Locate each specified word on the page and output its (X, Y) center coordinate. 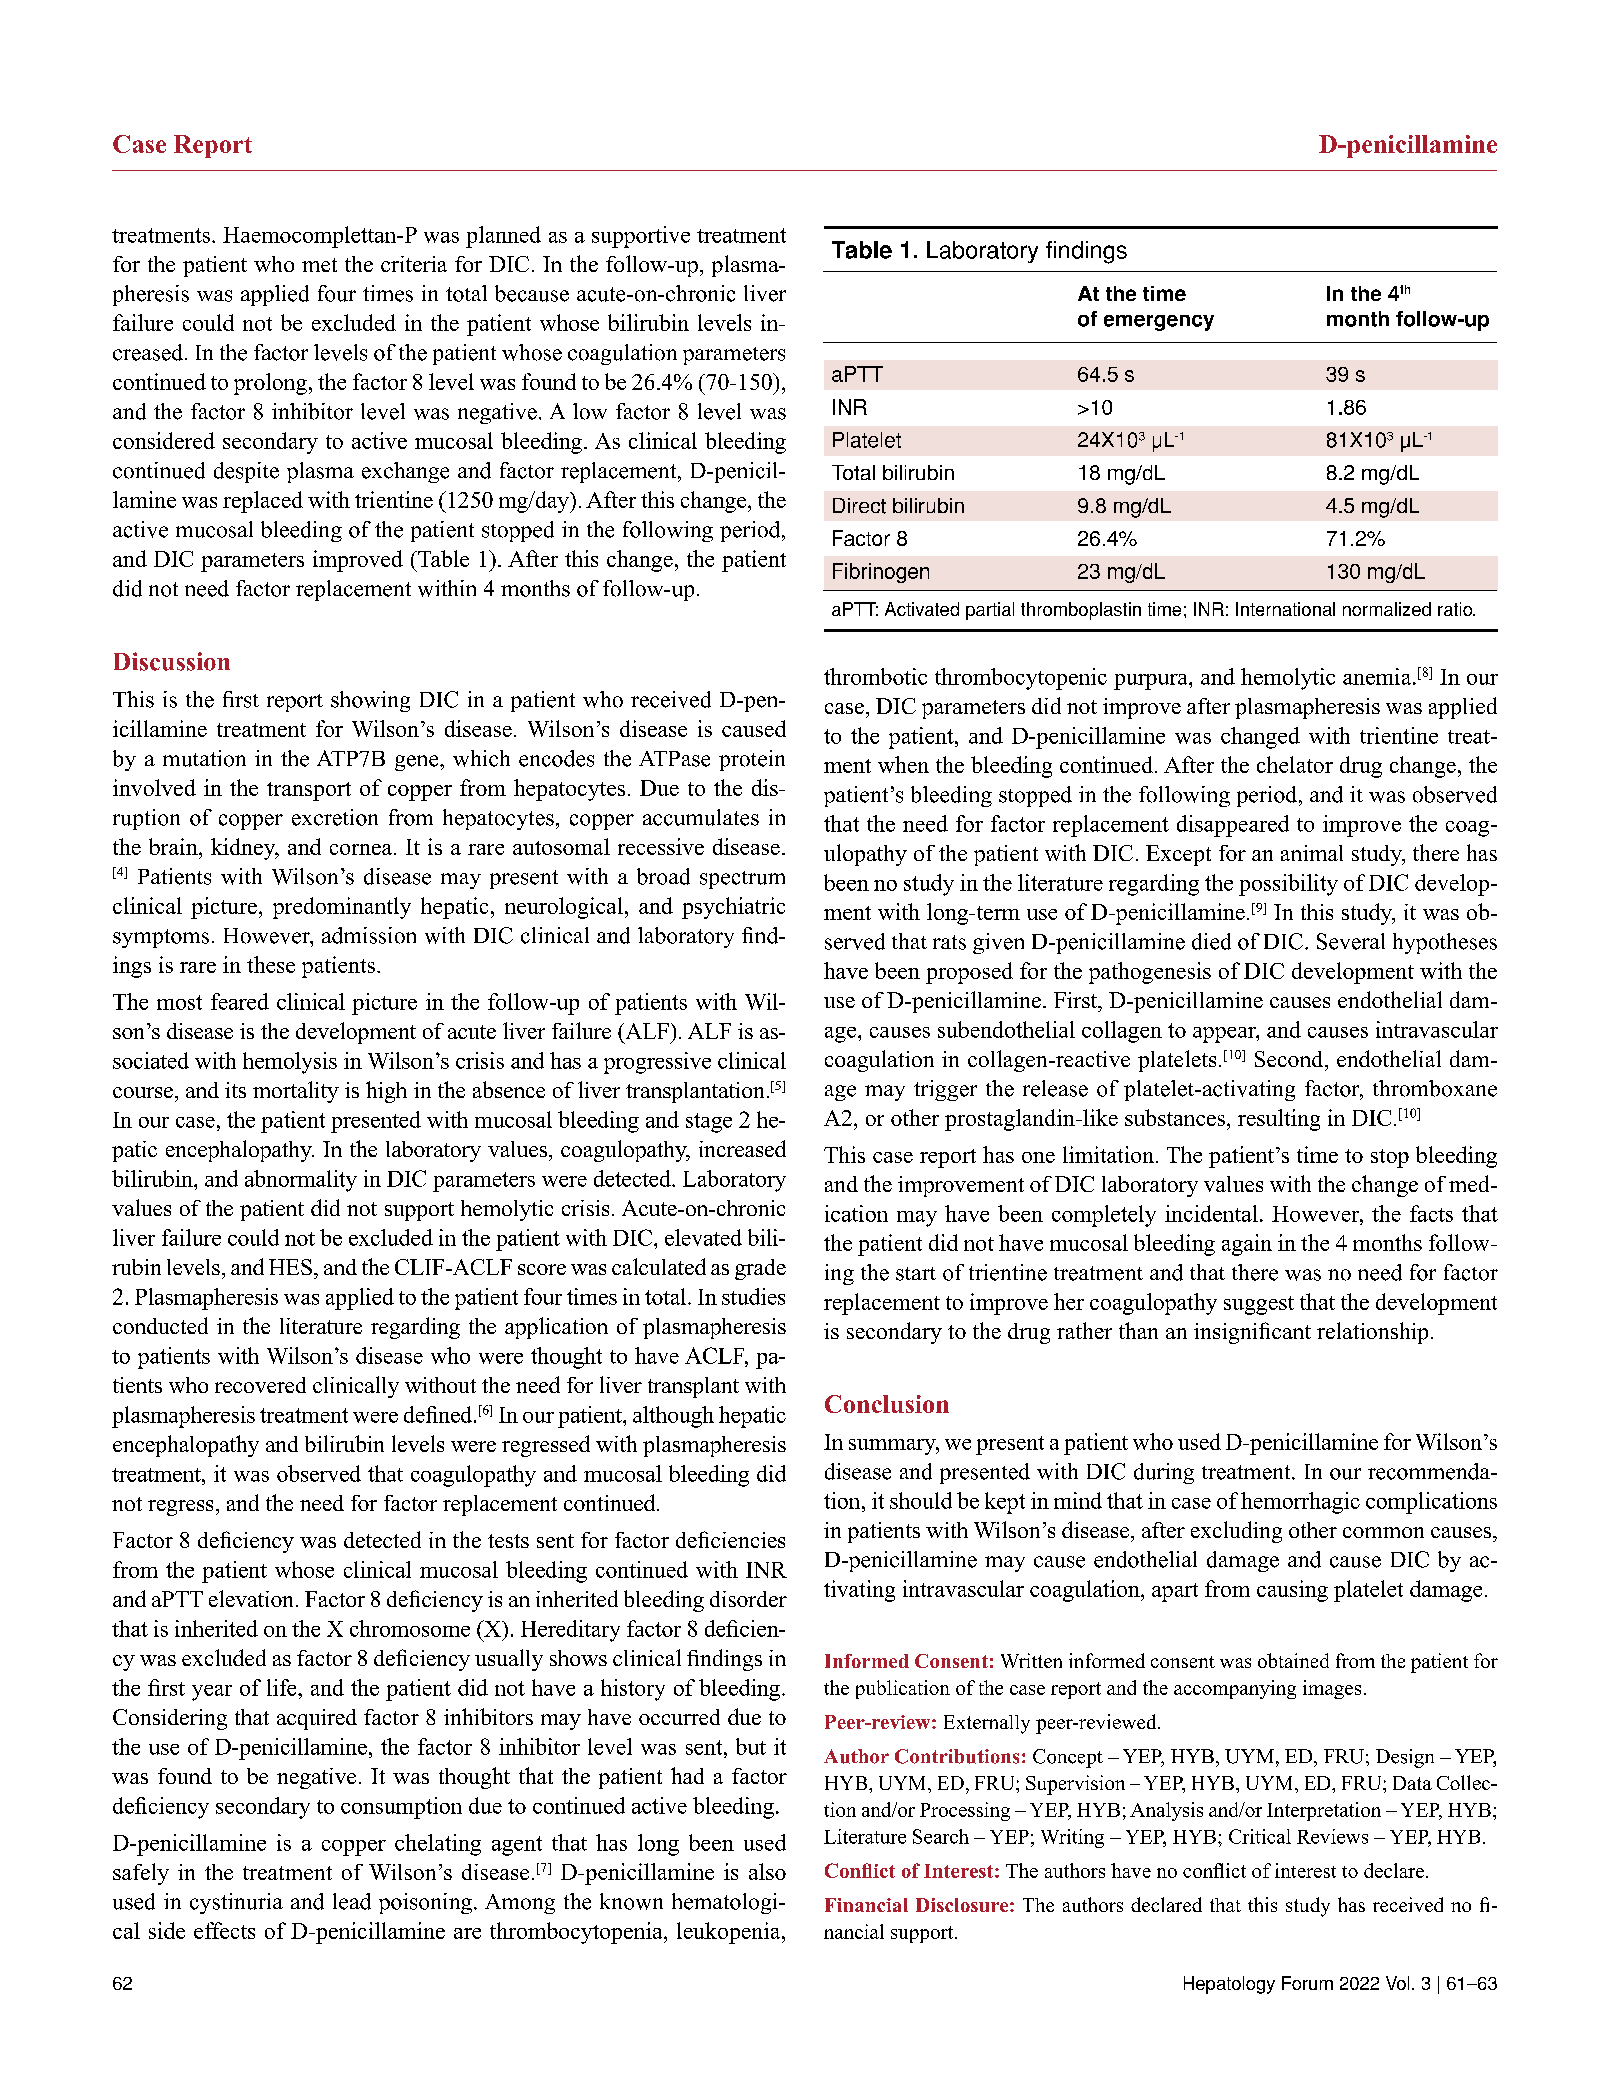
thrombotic (875, 676)
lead (352, 1901)
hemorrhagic (1300, 1503)
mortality (296, 1092)
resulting (1279, 1120)
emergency (1159, 323)
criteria (414, 264)
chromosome (410, 1628)
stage (709, 1123)
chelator (1295, 764)
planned (503, 237)
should (921, 1500)
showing (370, 701)
